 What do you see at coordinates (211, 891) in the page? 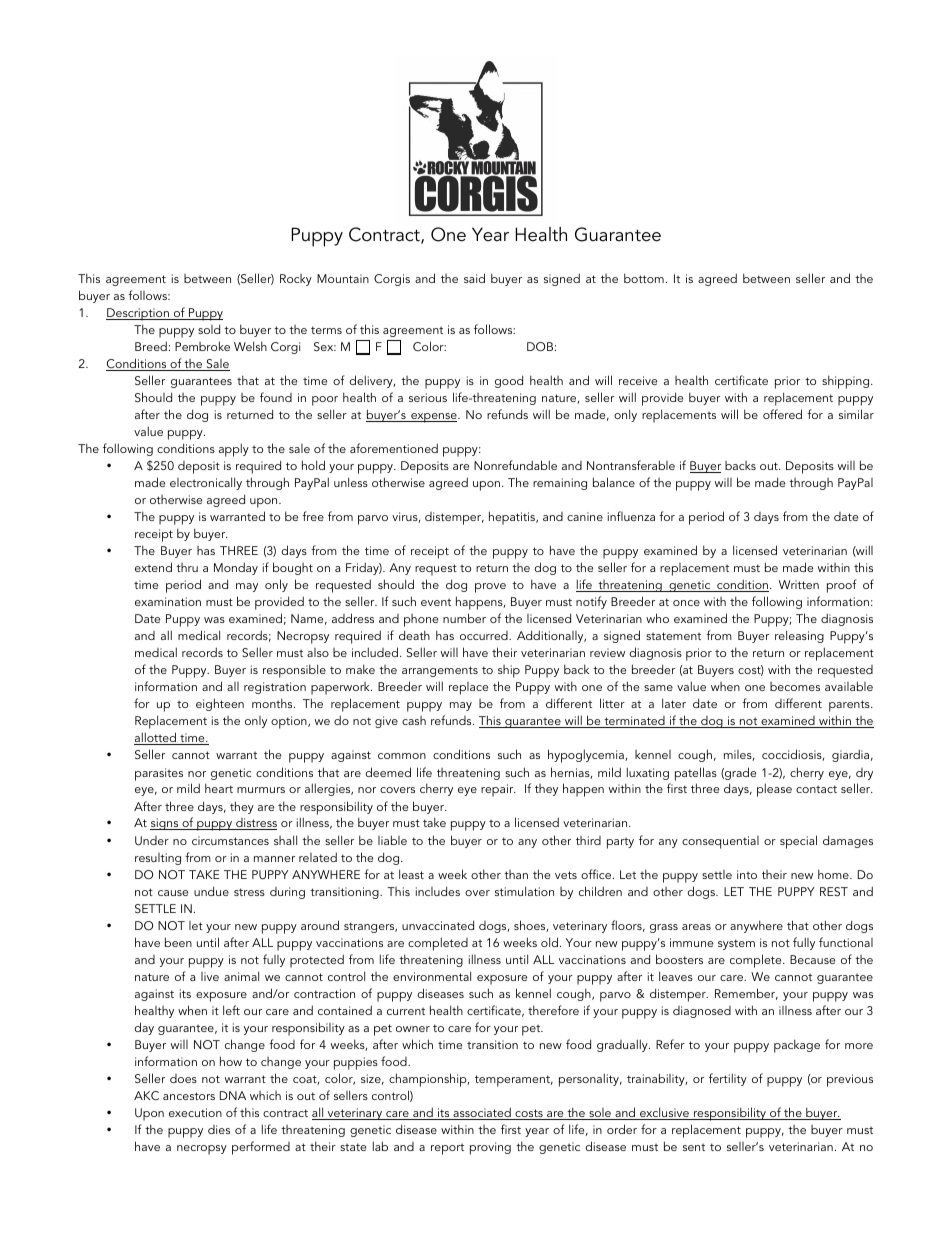
I see `undue` at bounding box center [211, 891].
